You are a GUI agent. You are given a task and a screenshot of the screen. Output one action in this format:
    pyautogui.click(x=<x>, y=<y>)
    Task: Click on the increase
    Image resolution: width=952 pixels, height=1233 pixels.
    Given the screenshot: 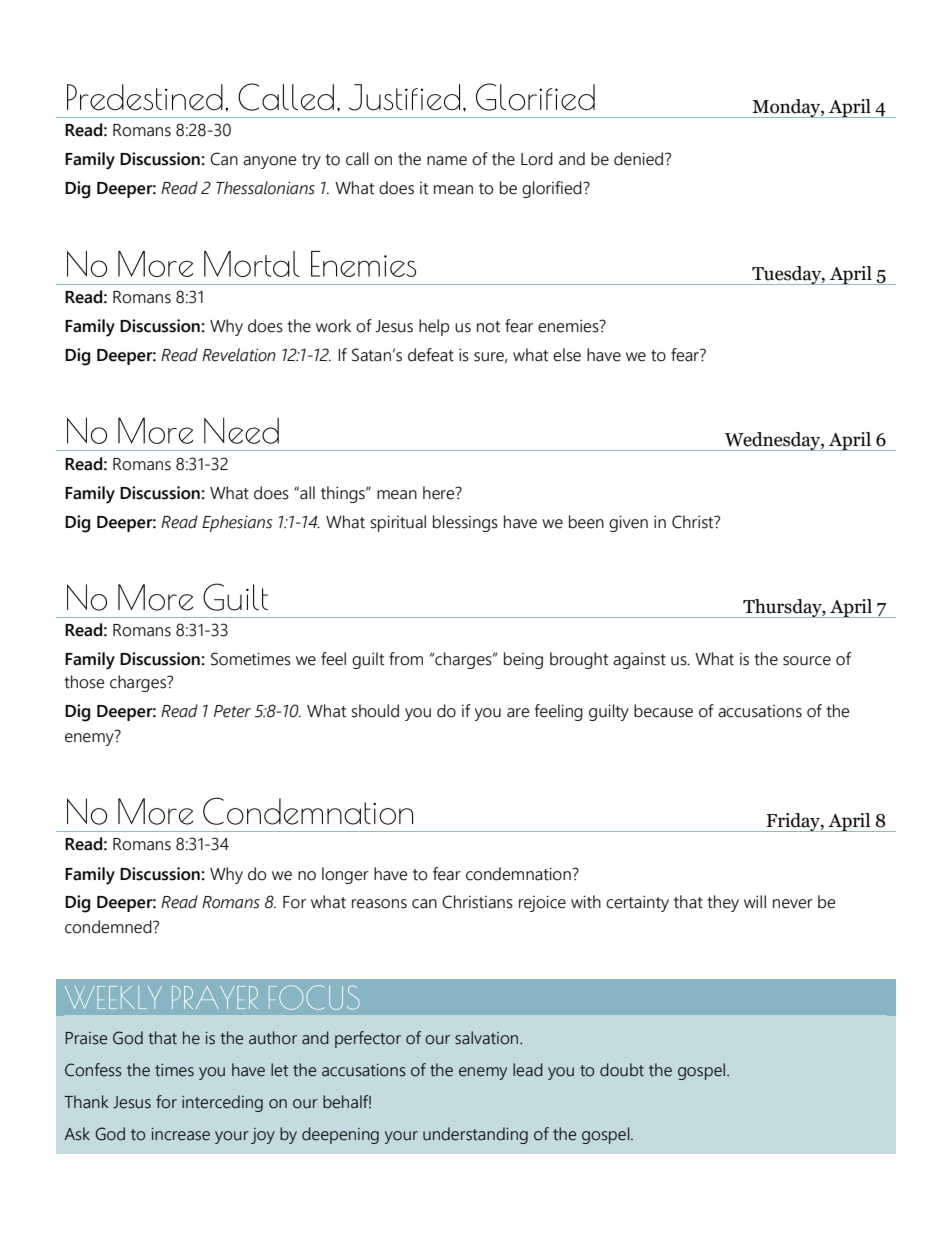 What is the action you would take?
    pyautogui.click(x=180, y=1134)
